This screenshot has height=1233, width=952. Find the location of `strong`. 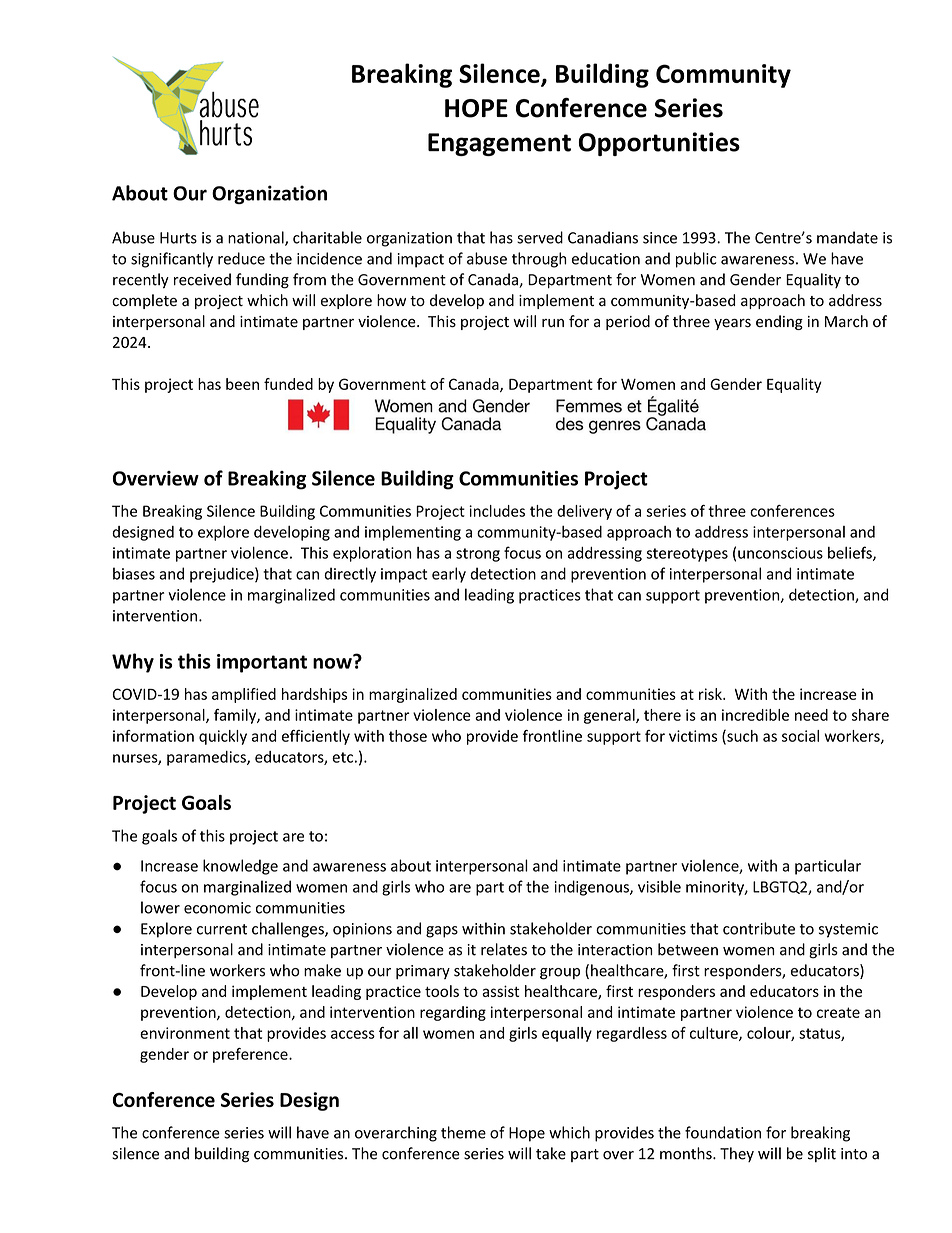

strong is located at coordinates (478, 555).
